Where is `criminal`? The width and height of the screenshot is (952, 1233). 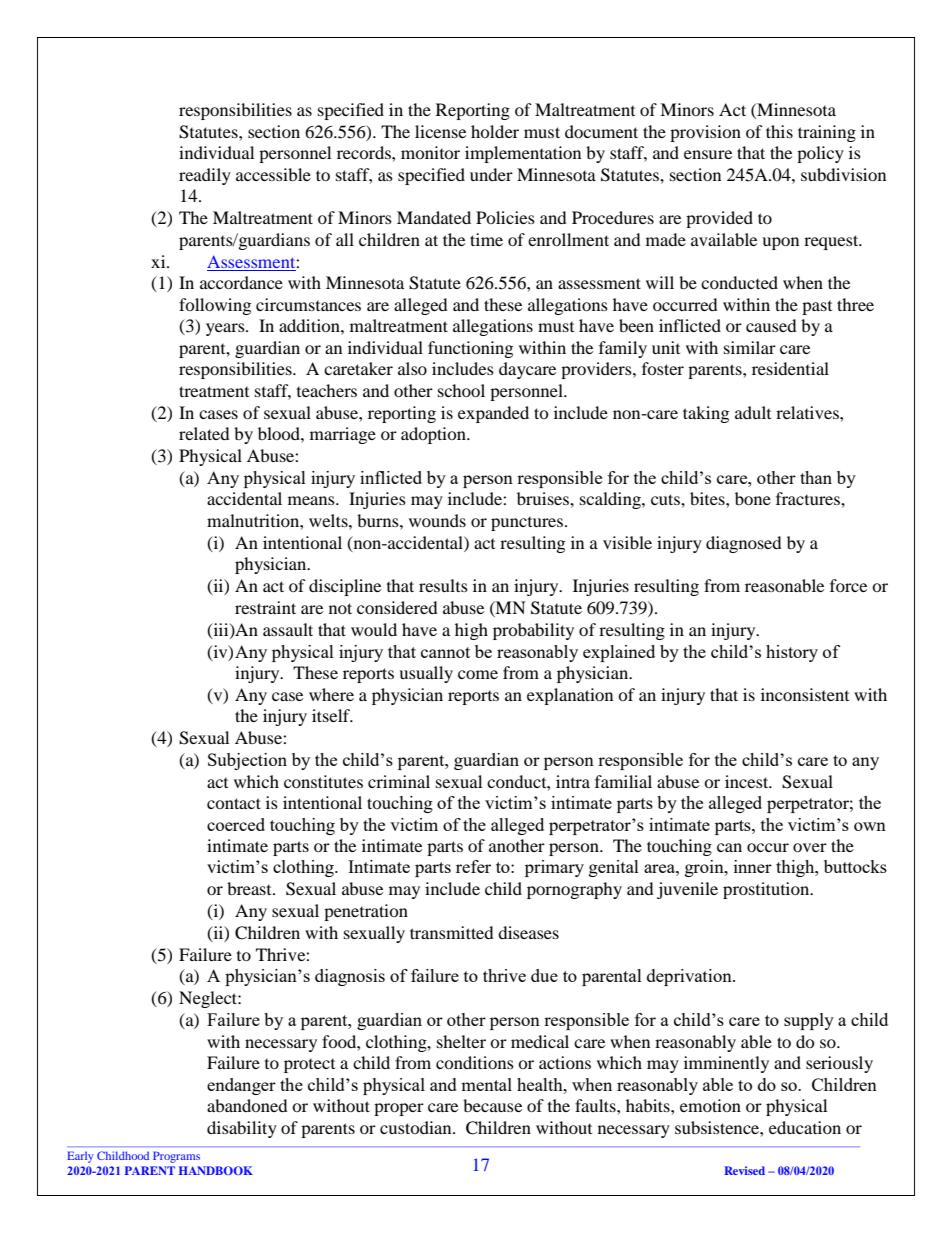 criminal is located at coordinates (399, 781).
